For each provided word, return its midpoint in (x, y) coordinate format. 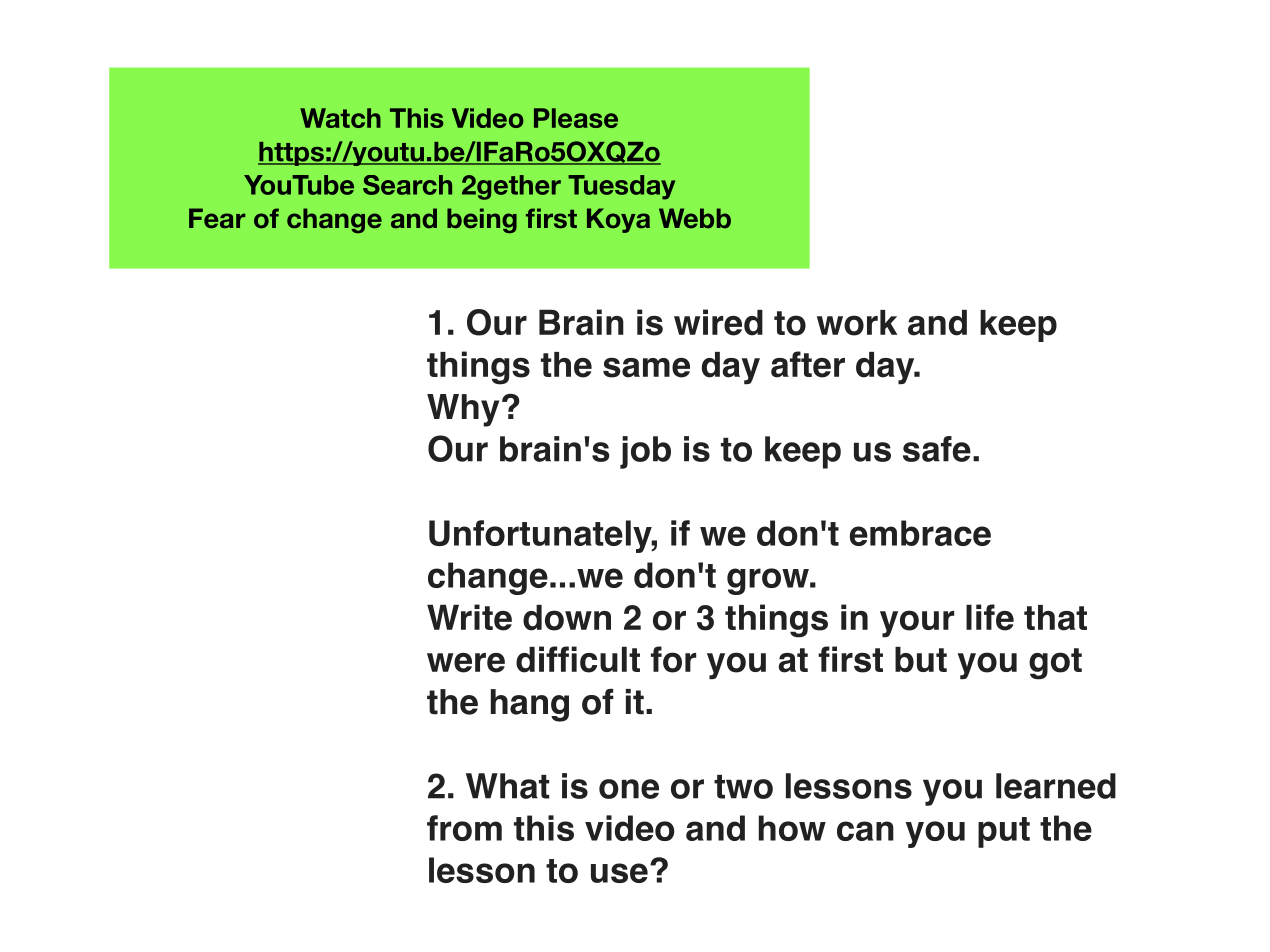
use (619, 873)
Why (463, 410)
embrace (920, 533)
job (645, 452)
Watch (340, 118)
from (464, 828)
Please (576, 118)
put (1004, 832)
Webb (695, 218)
